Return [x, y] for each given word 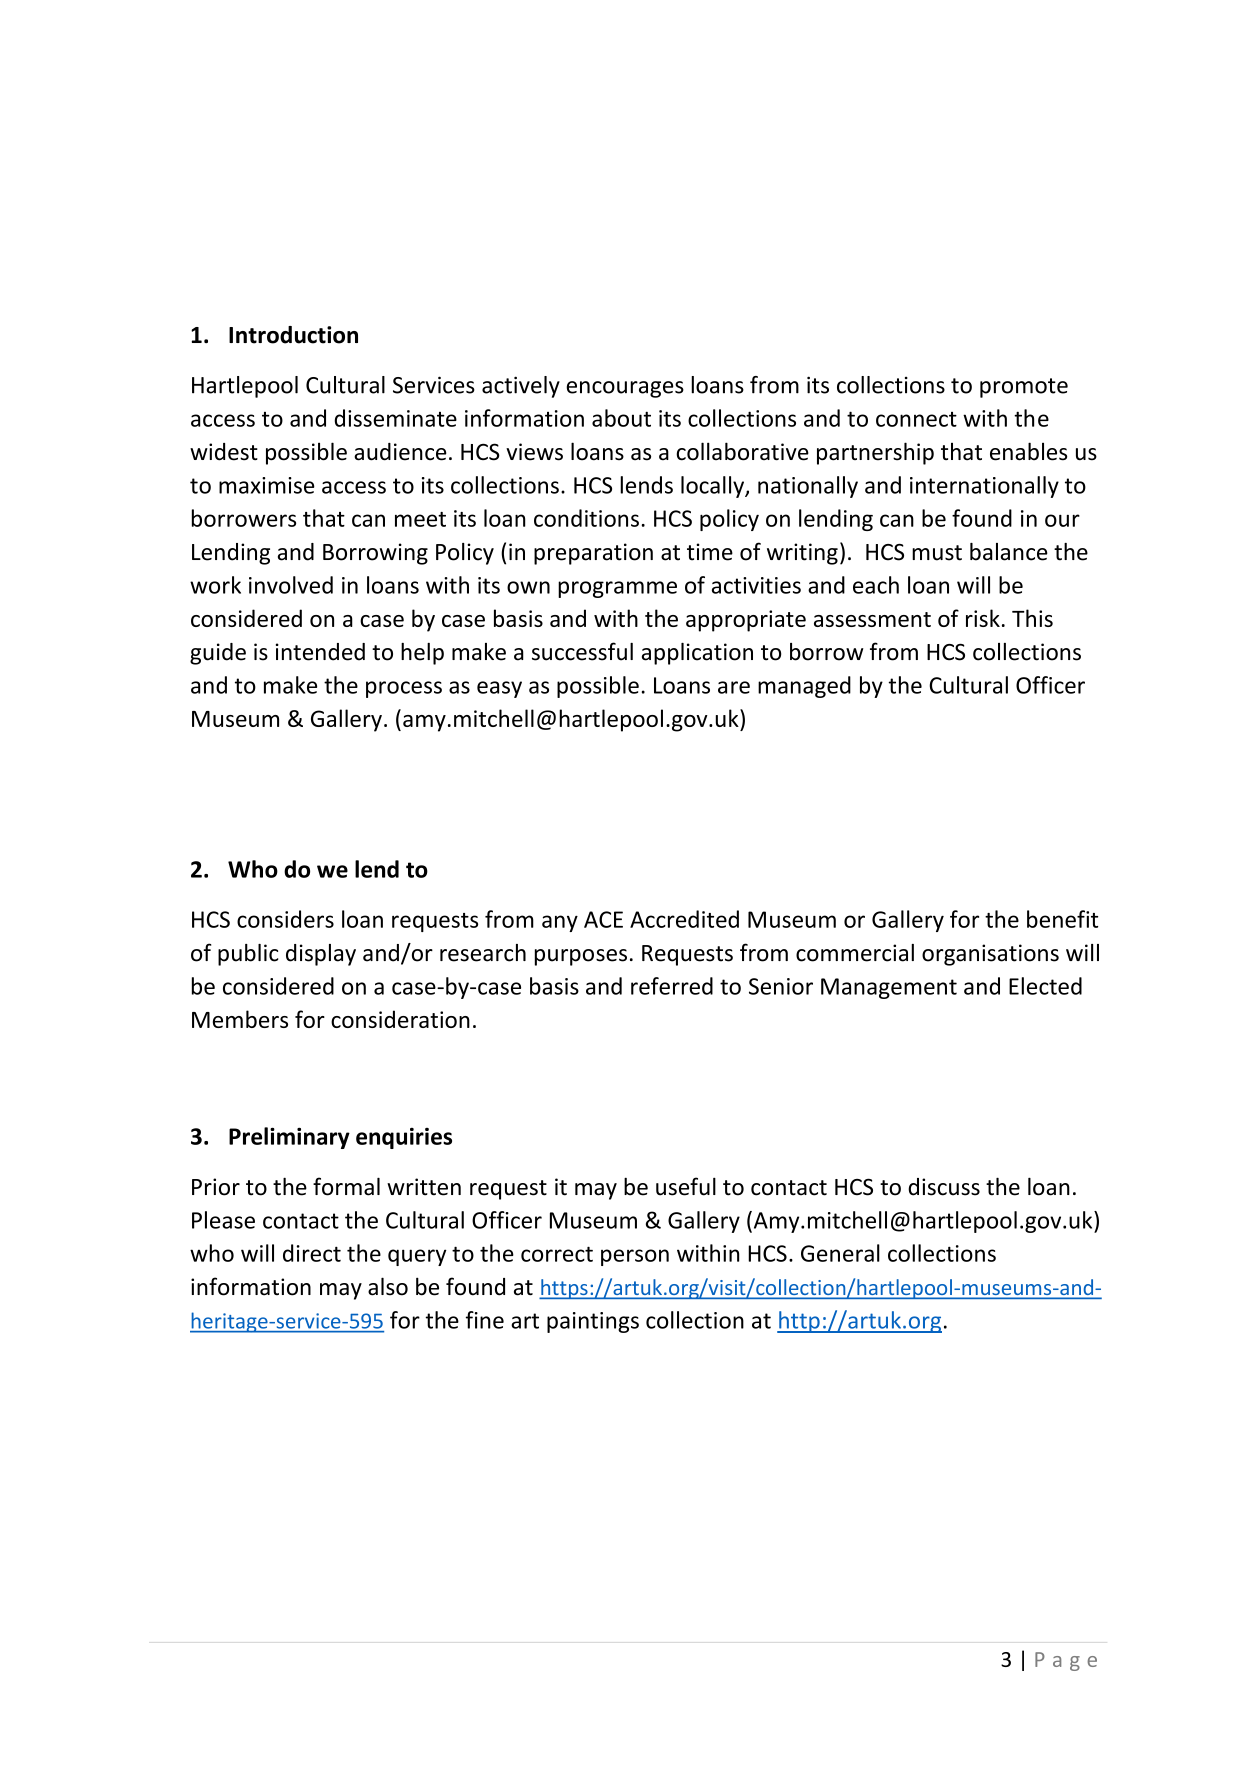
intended [320, 652]
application [697, 654]
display [321, 955]
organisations [990, 955]
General [840, 1253]
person [635, 1257]
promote [1024, 388]
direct [312, 1253]
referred [672, 986]
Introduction [293, 335]
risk [983, 618]
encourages [625, 389]
